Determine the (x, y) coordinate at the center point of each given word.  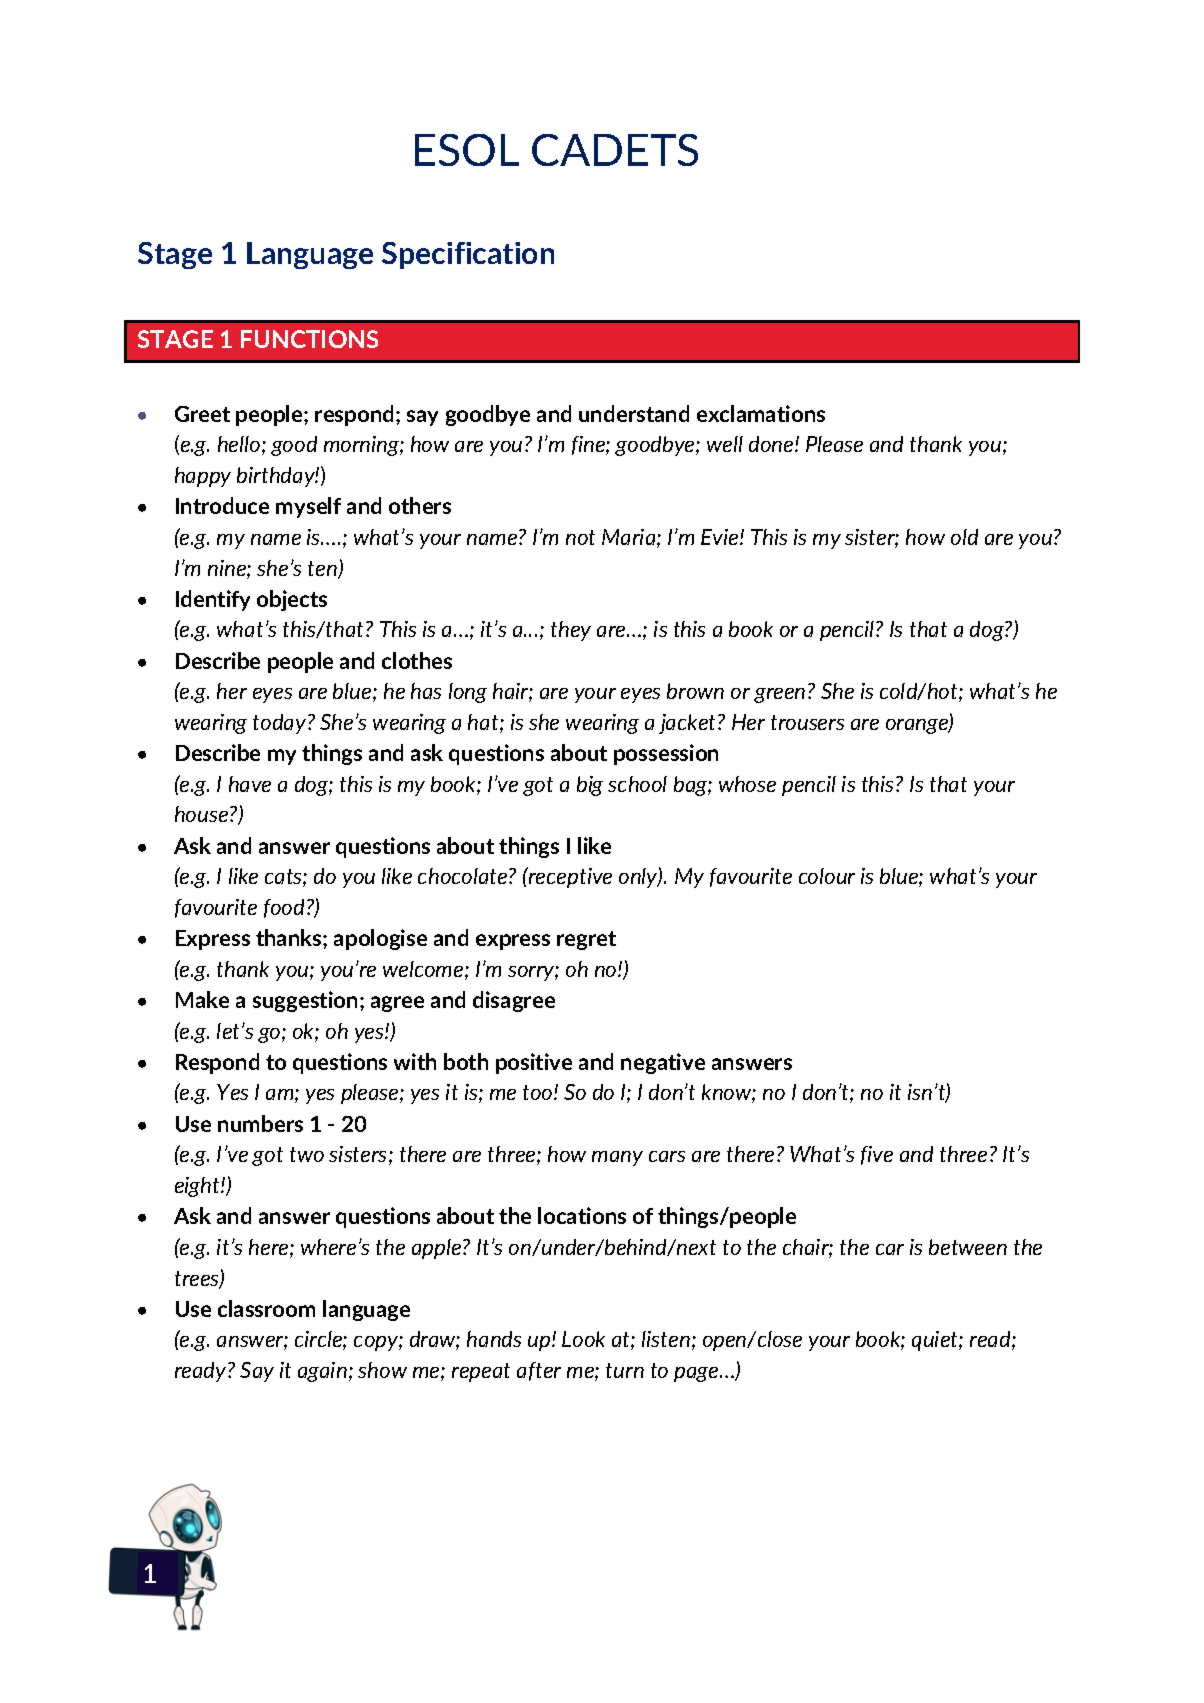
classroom (266, 1308)
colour (827, 876)
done (772, 444)
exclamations (761, 413)
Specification (468, 255)
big (590, 786)
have (250, 784)
